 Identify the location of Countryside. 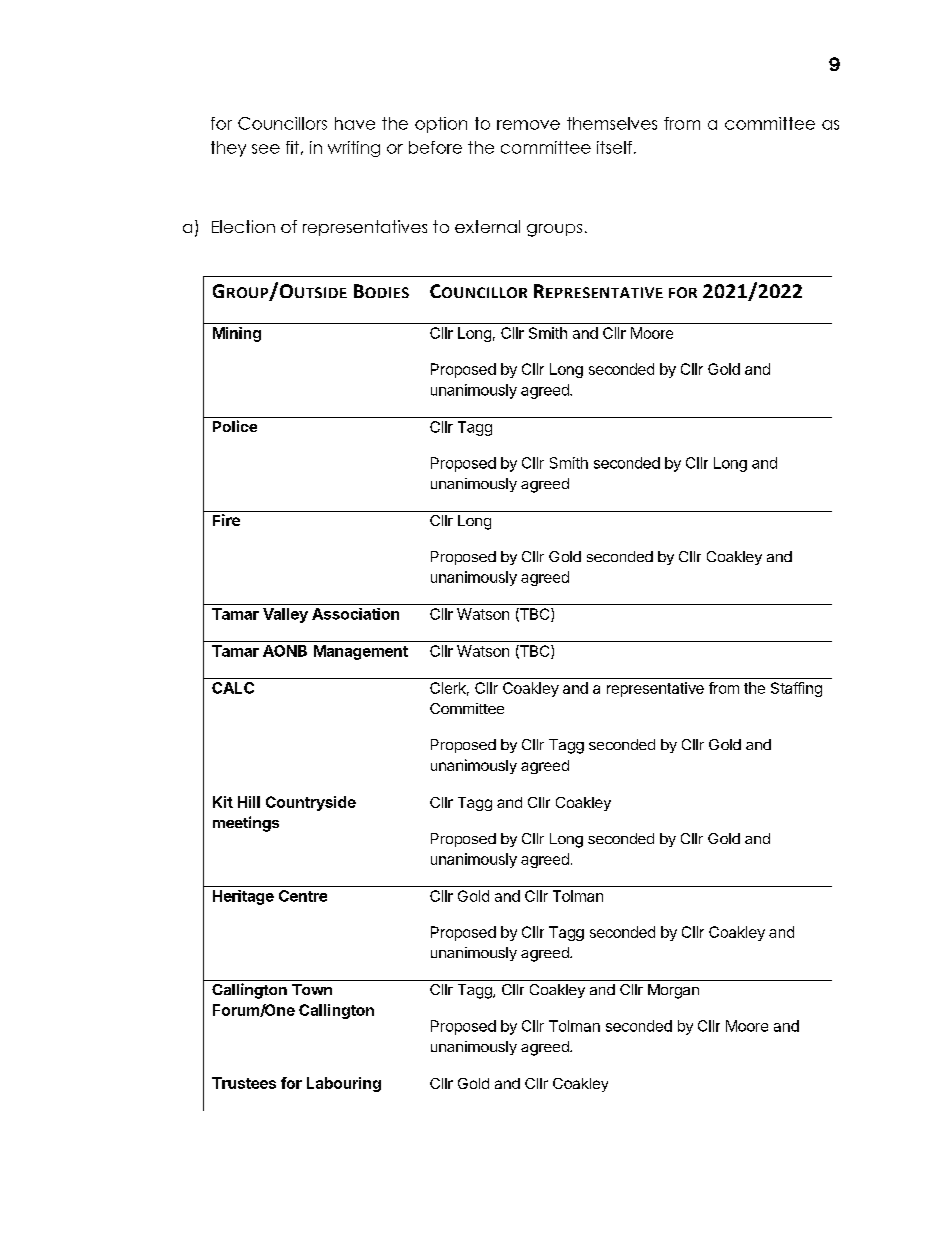
(311, 803).
